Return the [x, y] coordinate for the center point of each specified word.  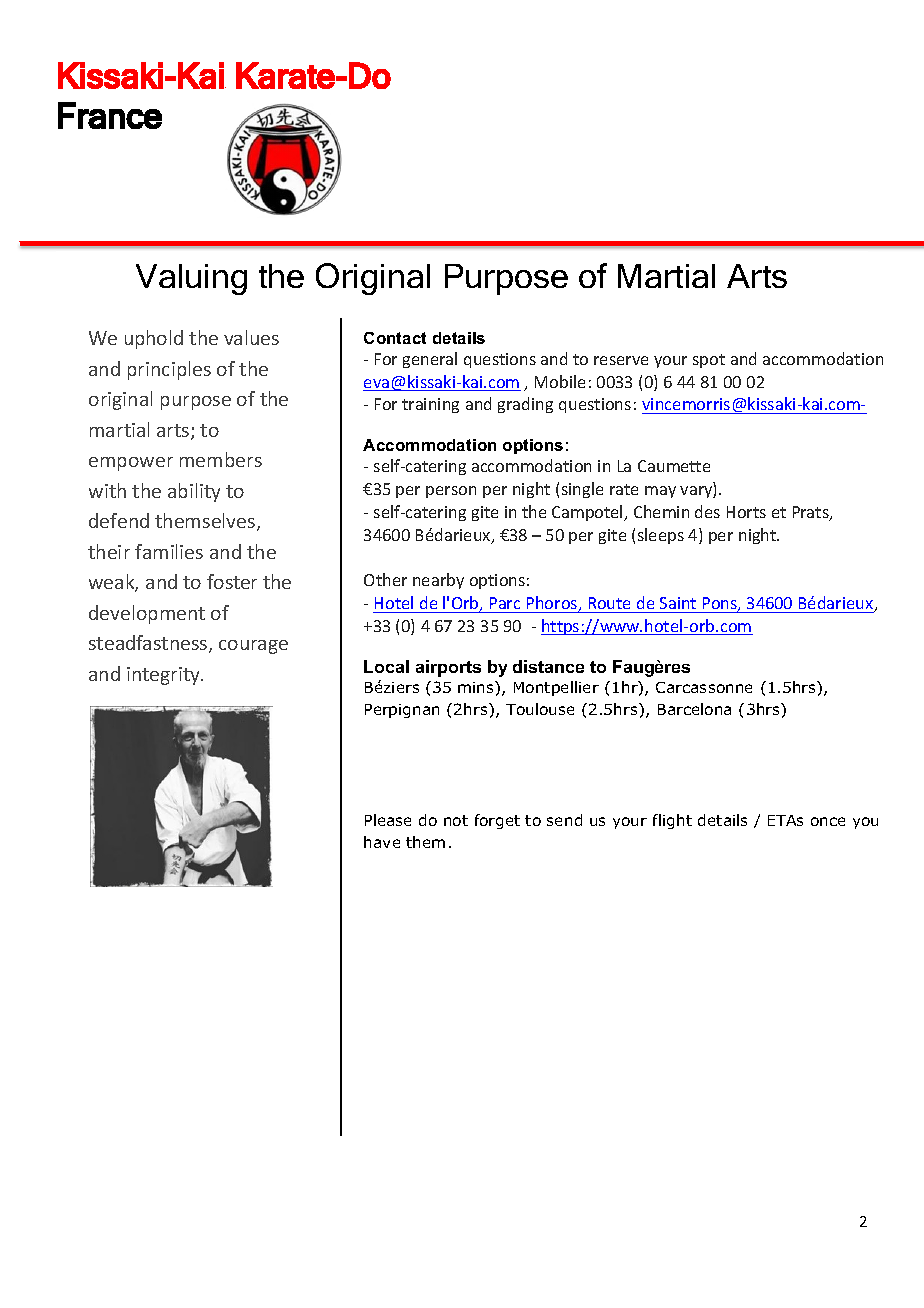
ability [194, 492]
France [110, 115]
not [456, 820]
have [382, 842]
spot [709, 361]
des [707, 511]
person [451, 492]
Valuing [191, 279]
